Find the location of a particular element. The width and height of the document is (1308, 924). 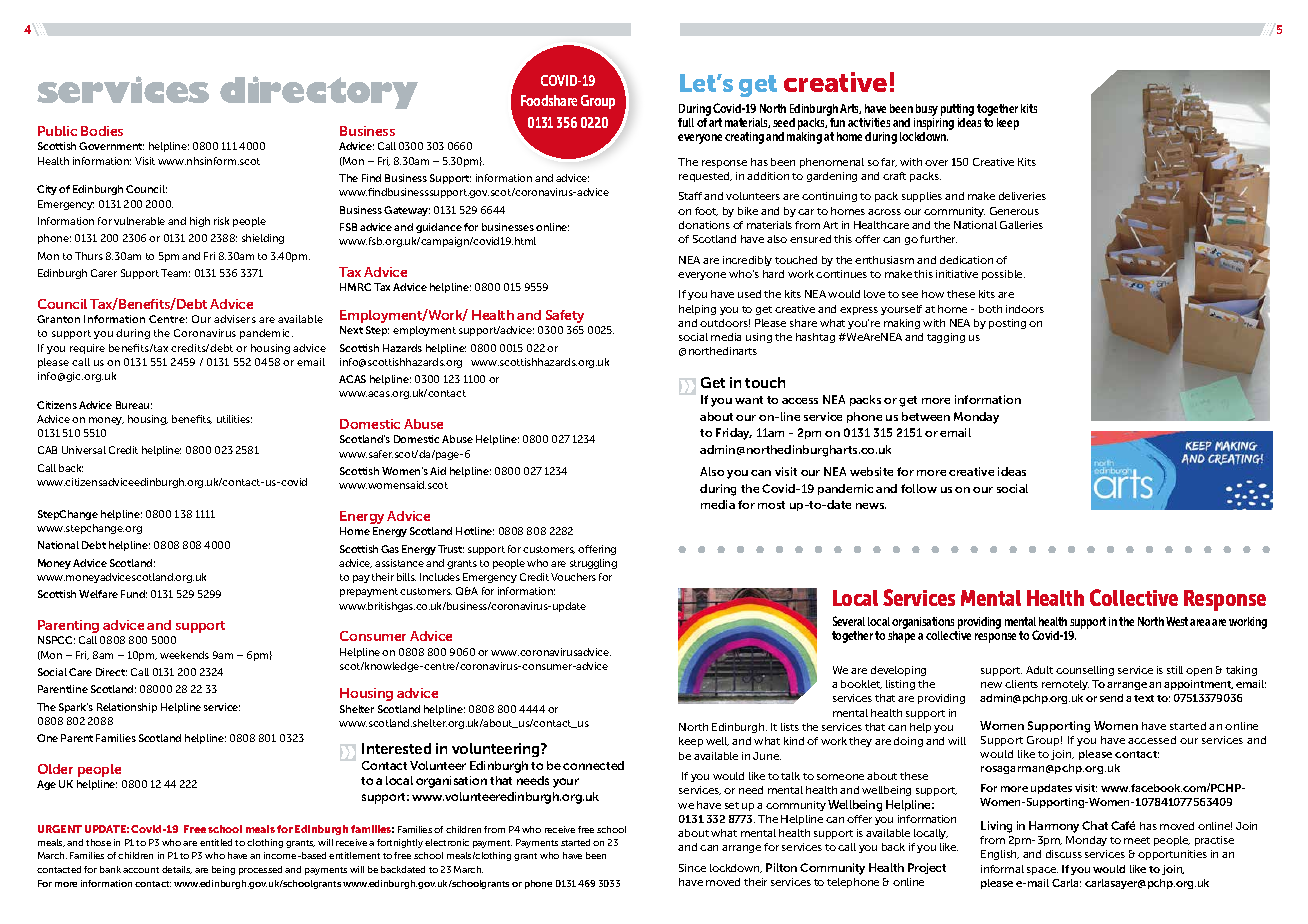

putting is located at coordinates (957, 110).
